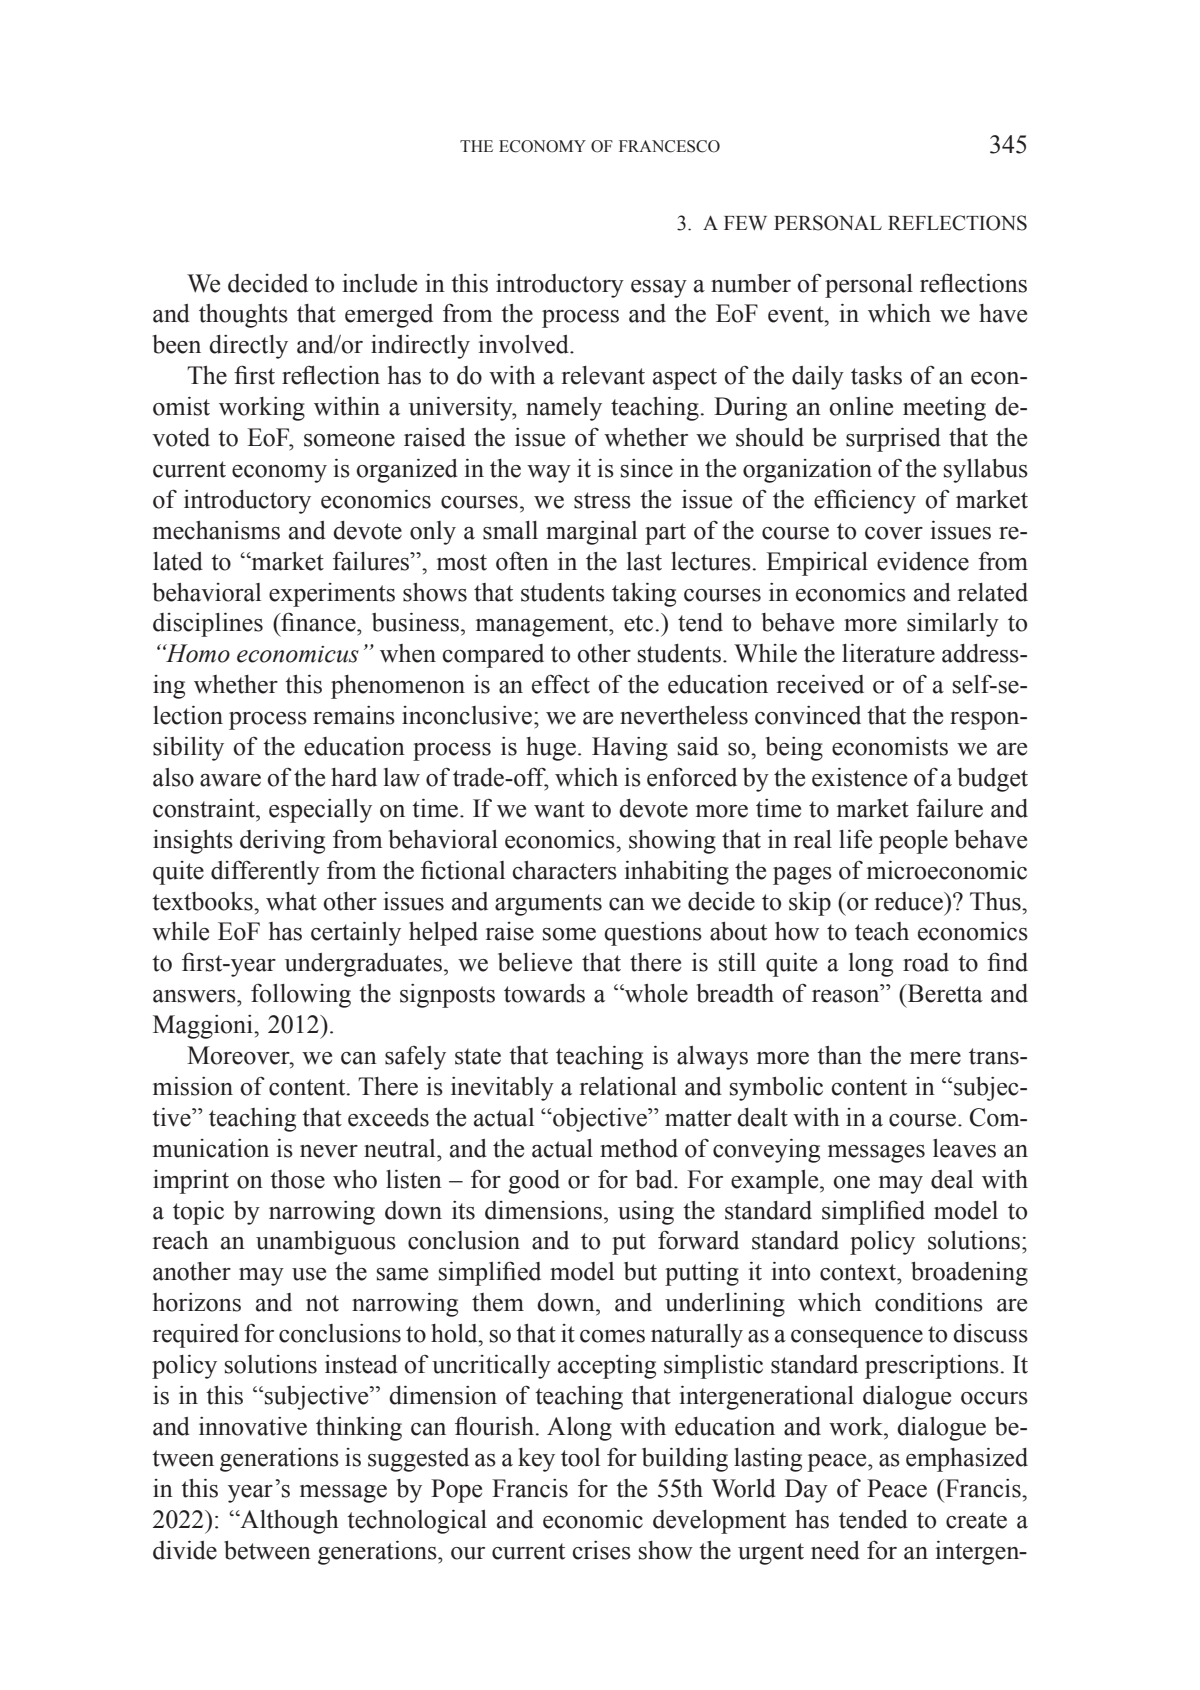  What do you see at coordinates (669, 146) in the page?
I see `FRANCESCO` at bounding box center [669, 146].
